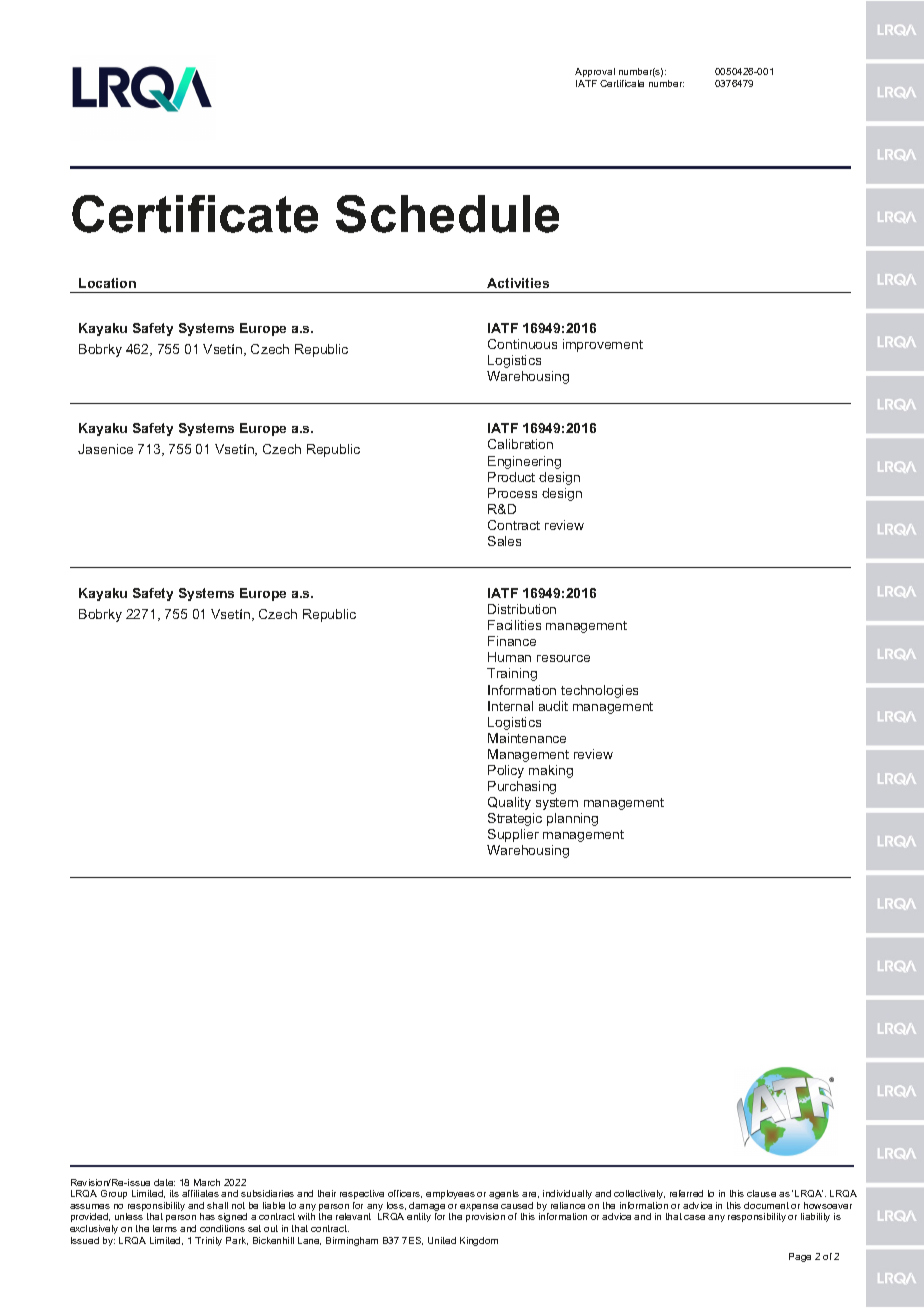  I want to click on technologies, so click(599, 691).
